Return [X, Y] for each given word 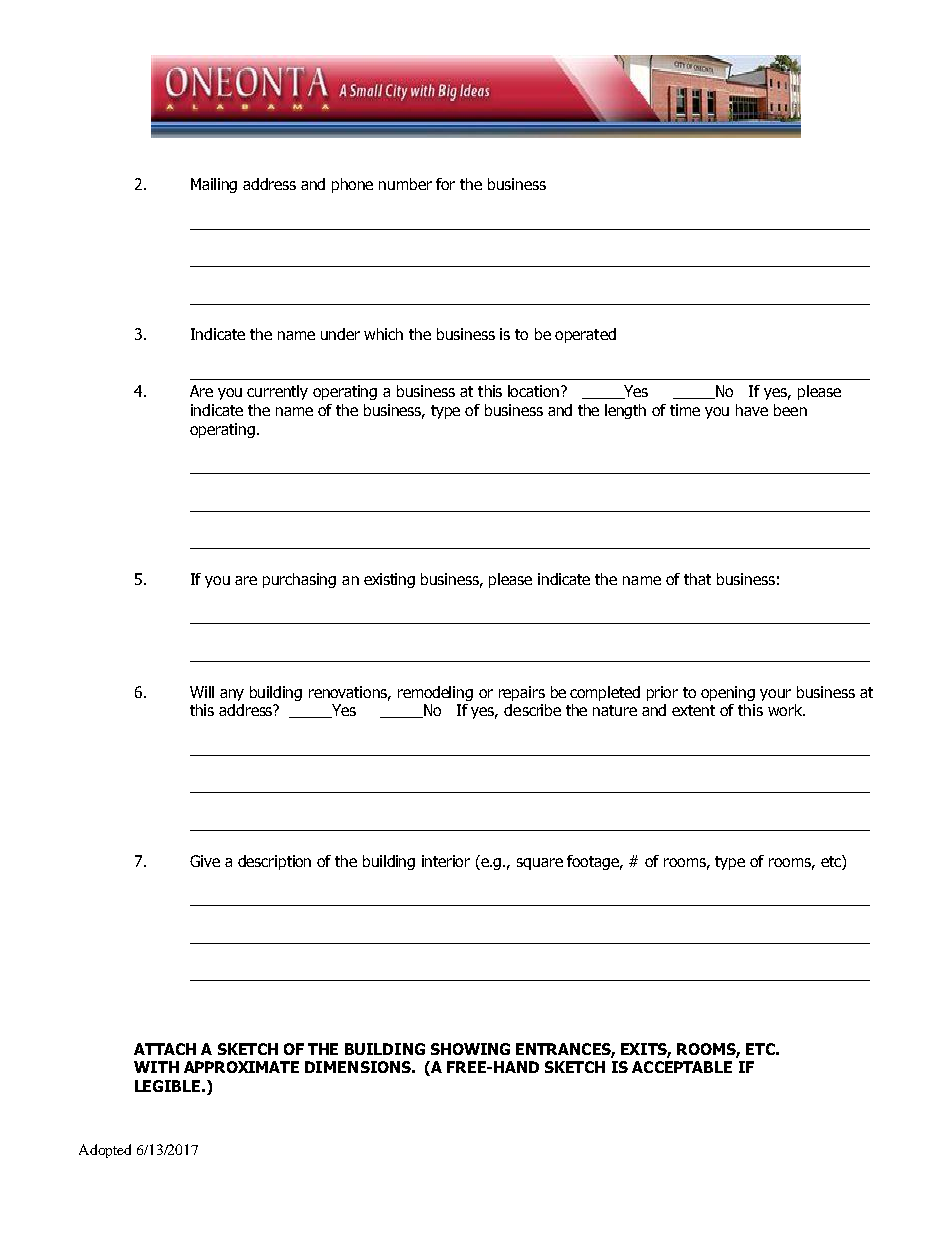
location [535, 391]
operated [585, 335]
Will [202, 692]
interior [446, 861]
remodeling [435, 693]
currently [277, 392]
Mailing [214, 185]
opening [728, 693]
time [685, 410]
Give [205, 861]
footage [594, 862]
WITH [156, 1067]
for [445, 184]
